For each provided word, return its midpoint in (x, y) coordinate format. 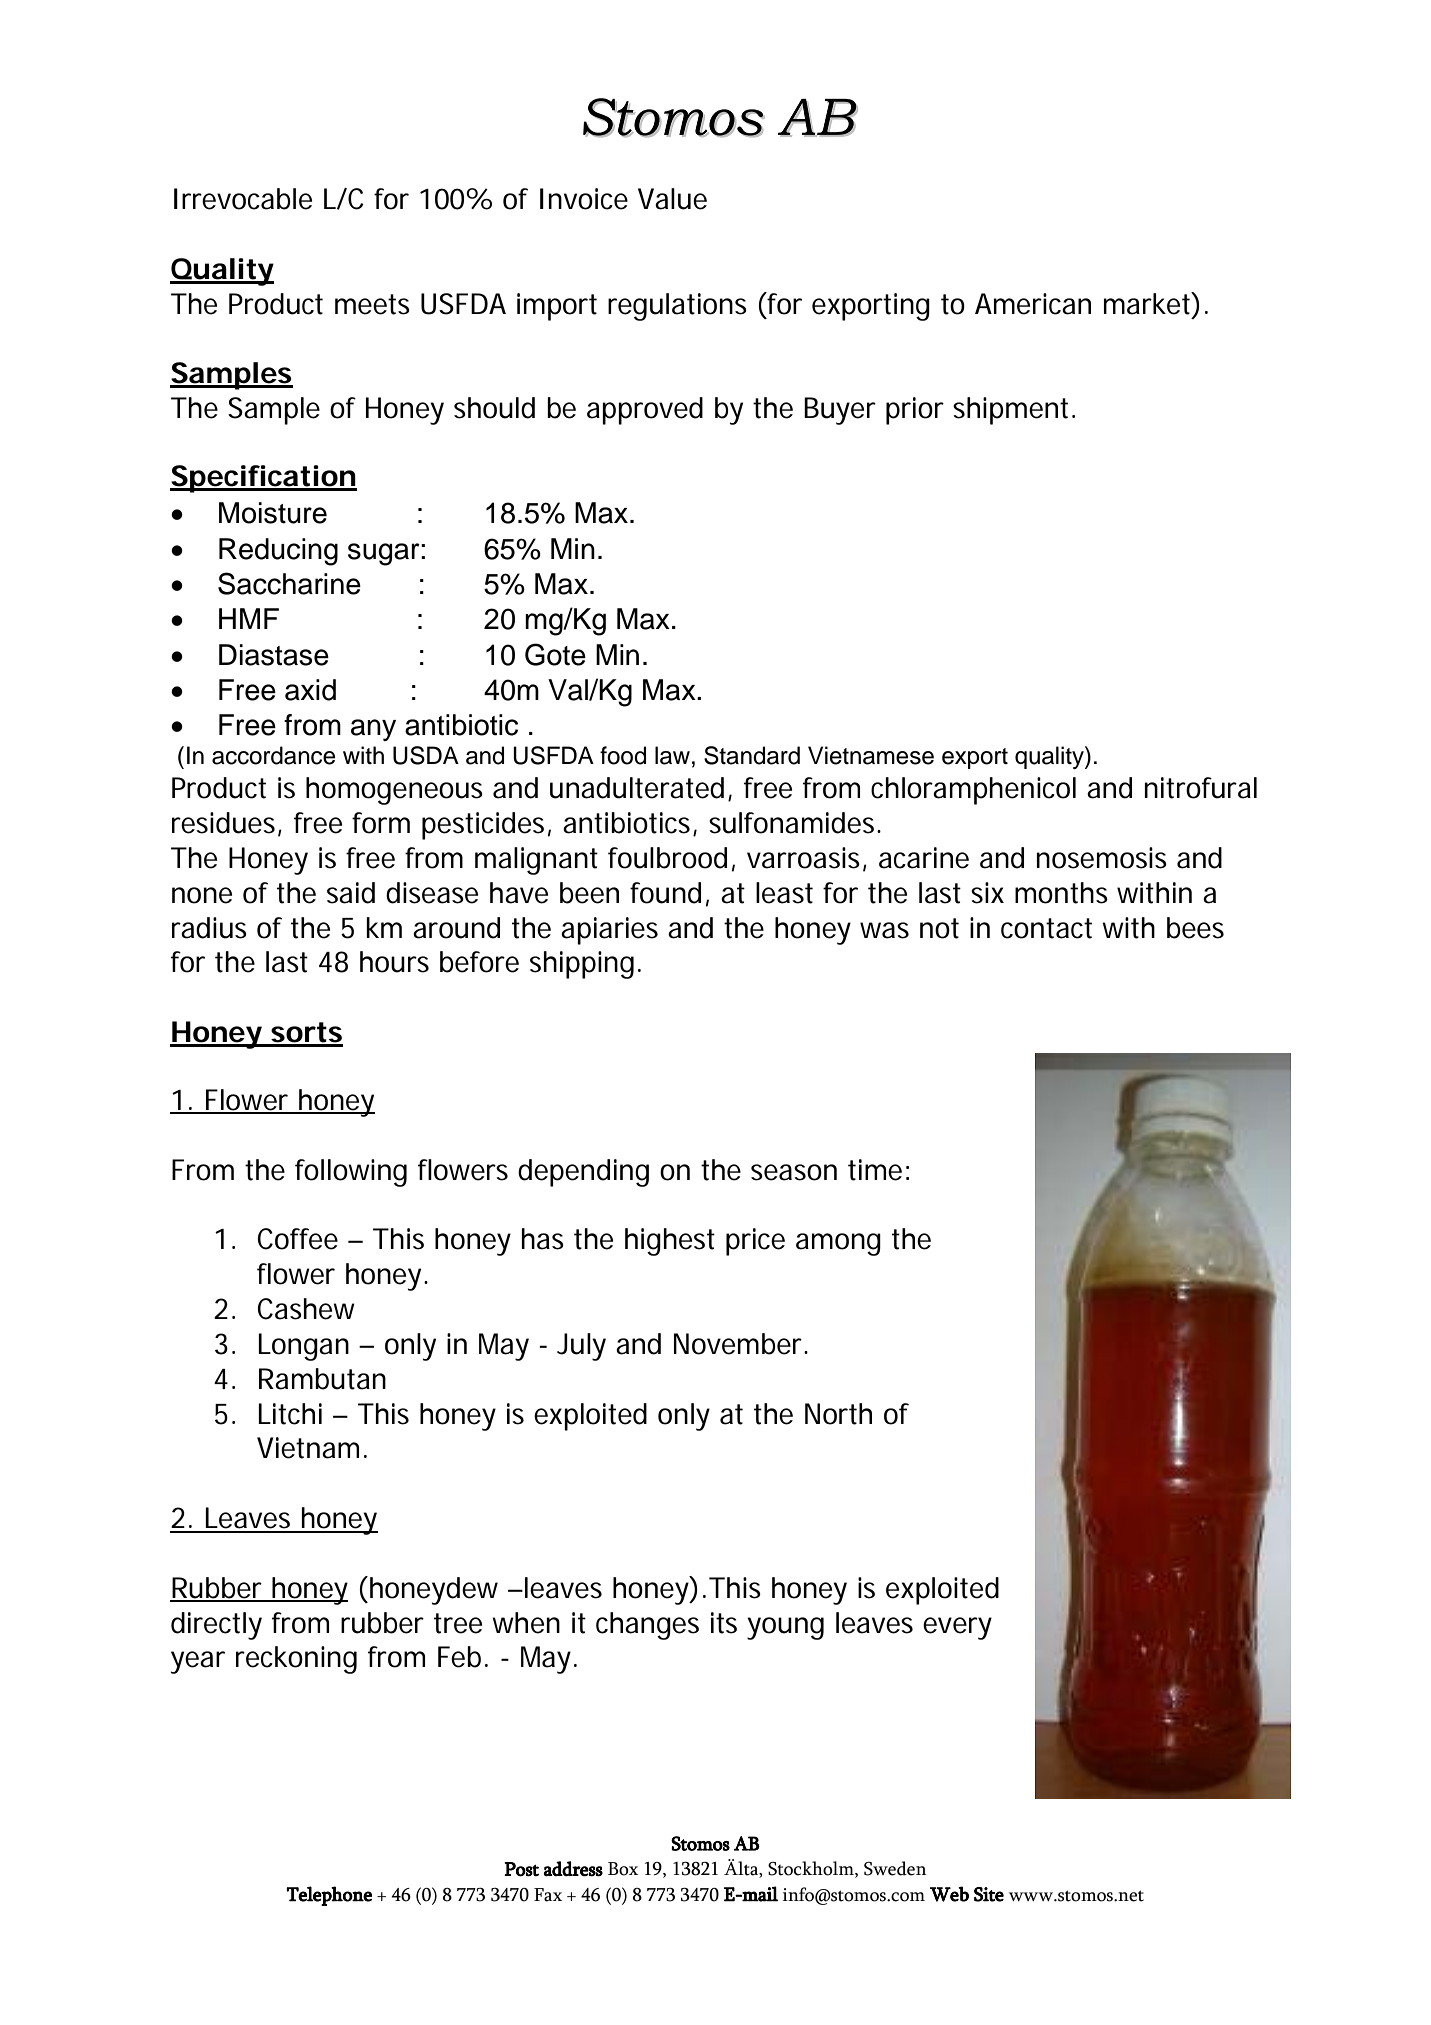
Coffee (297, 1239)
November (740, 1344)
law (672, 755)
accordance (274, 755)
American (1033, 304)
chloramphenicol (973, 791)
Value (672, 199)
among (838, 1244)
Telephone (329, 1896)
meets (372, 304)
